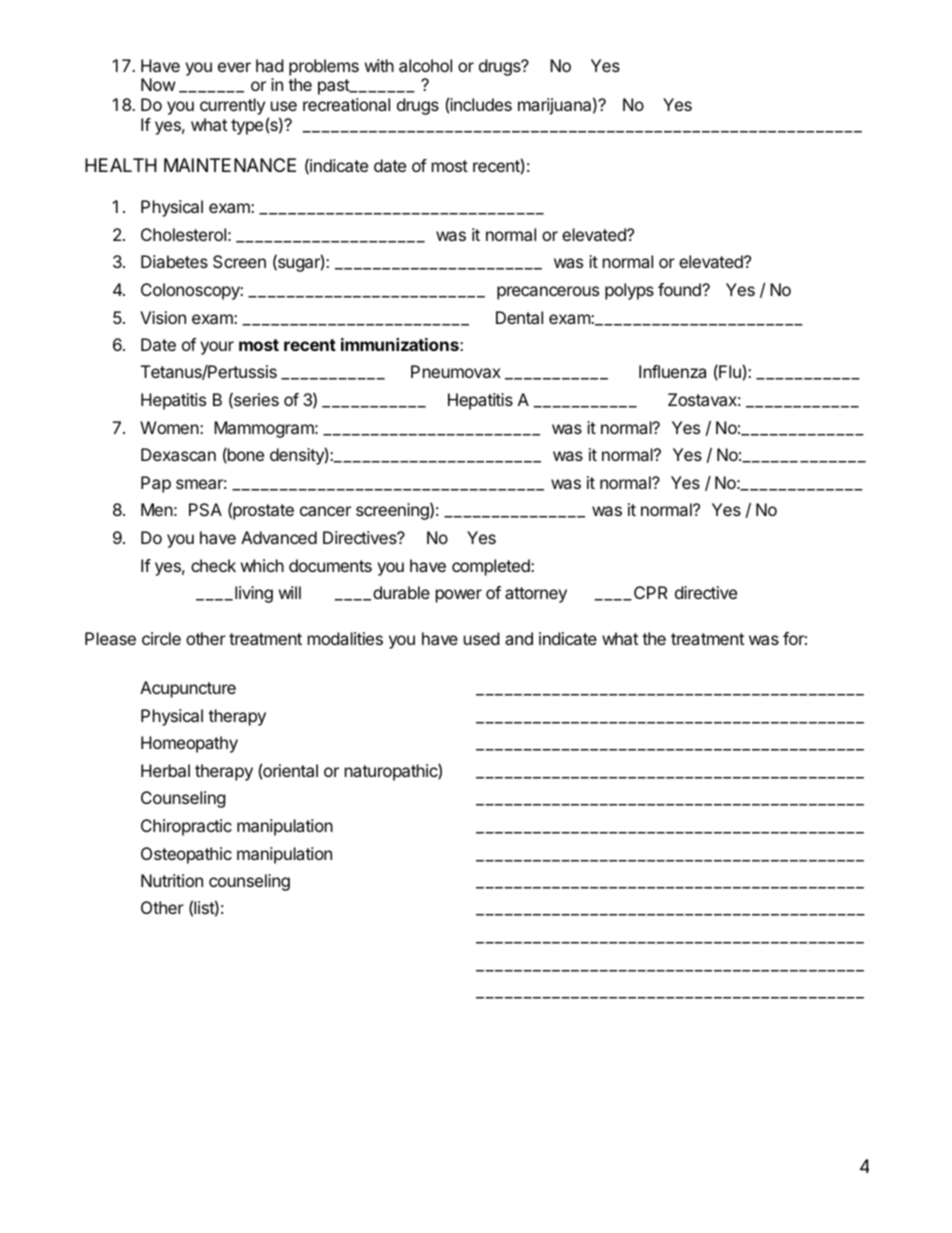 This screenshot has width=952, height=1233. I want to click on your, so click(217, 348).
